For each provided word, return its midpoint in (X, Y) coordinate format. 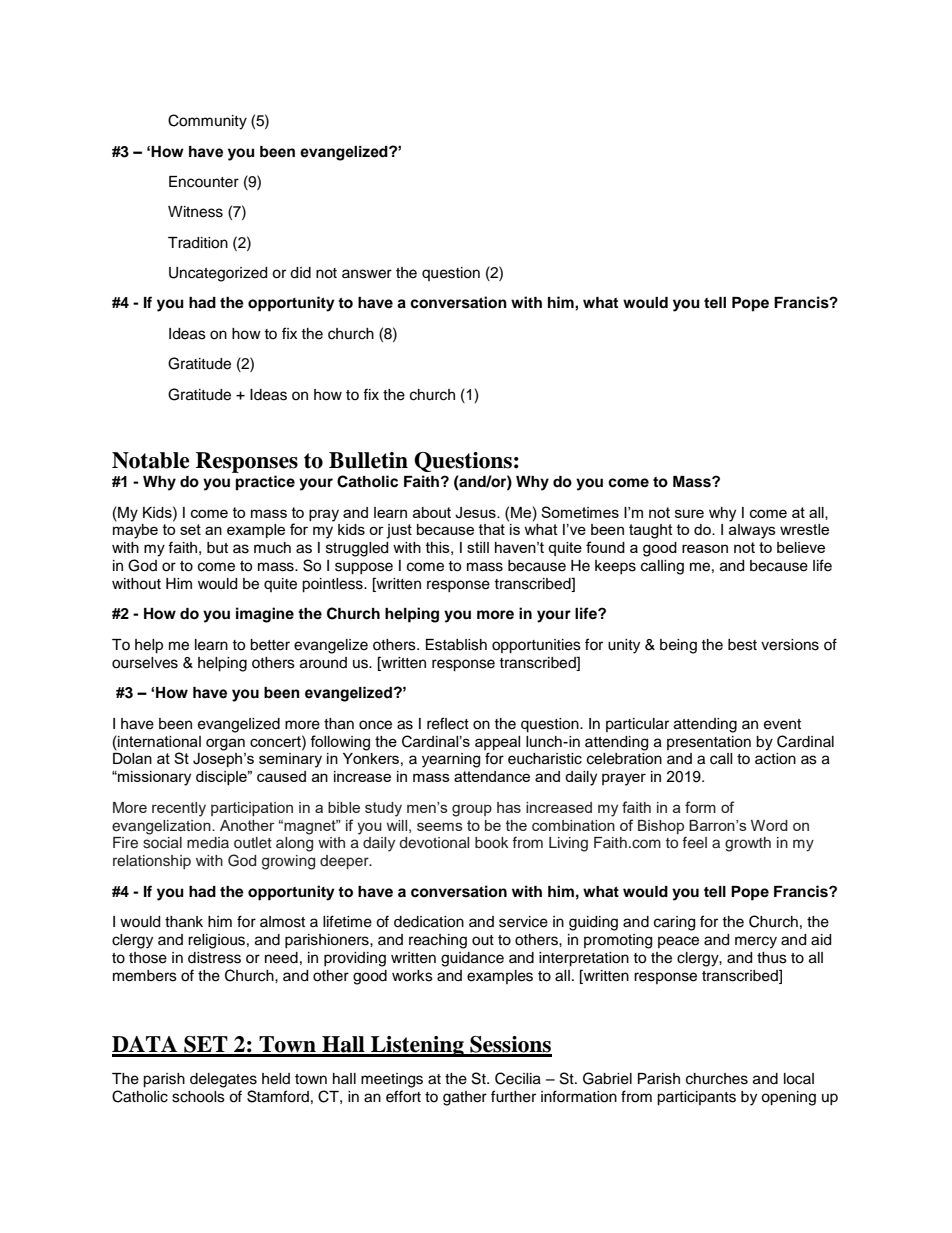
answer (367, 274)
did (300, 273)
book (492, 842)
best (742, 645)
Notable (151, 460)
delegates (223, 1080)
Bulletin (368, 460)
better (270, 645)
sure (689, 513)
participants (696, 1098)
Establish (456, 645)
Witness (195, 212)
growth (748, 844)
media (208, 843)
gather (465, 1098)
